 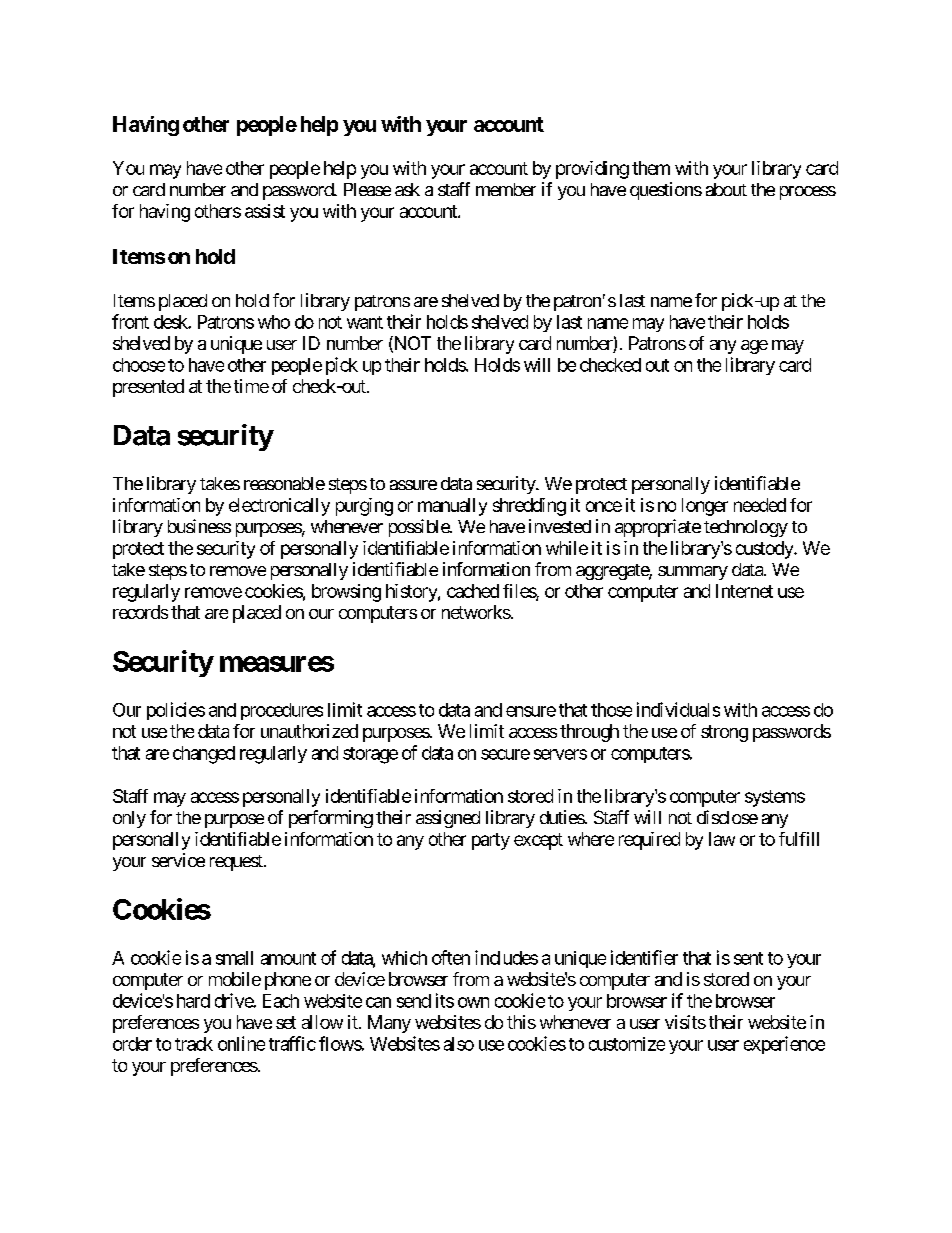 What do you see at coordinates (265, 211) in the screenshot?
I see `assist` at bounding box center [265, 211].
